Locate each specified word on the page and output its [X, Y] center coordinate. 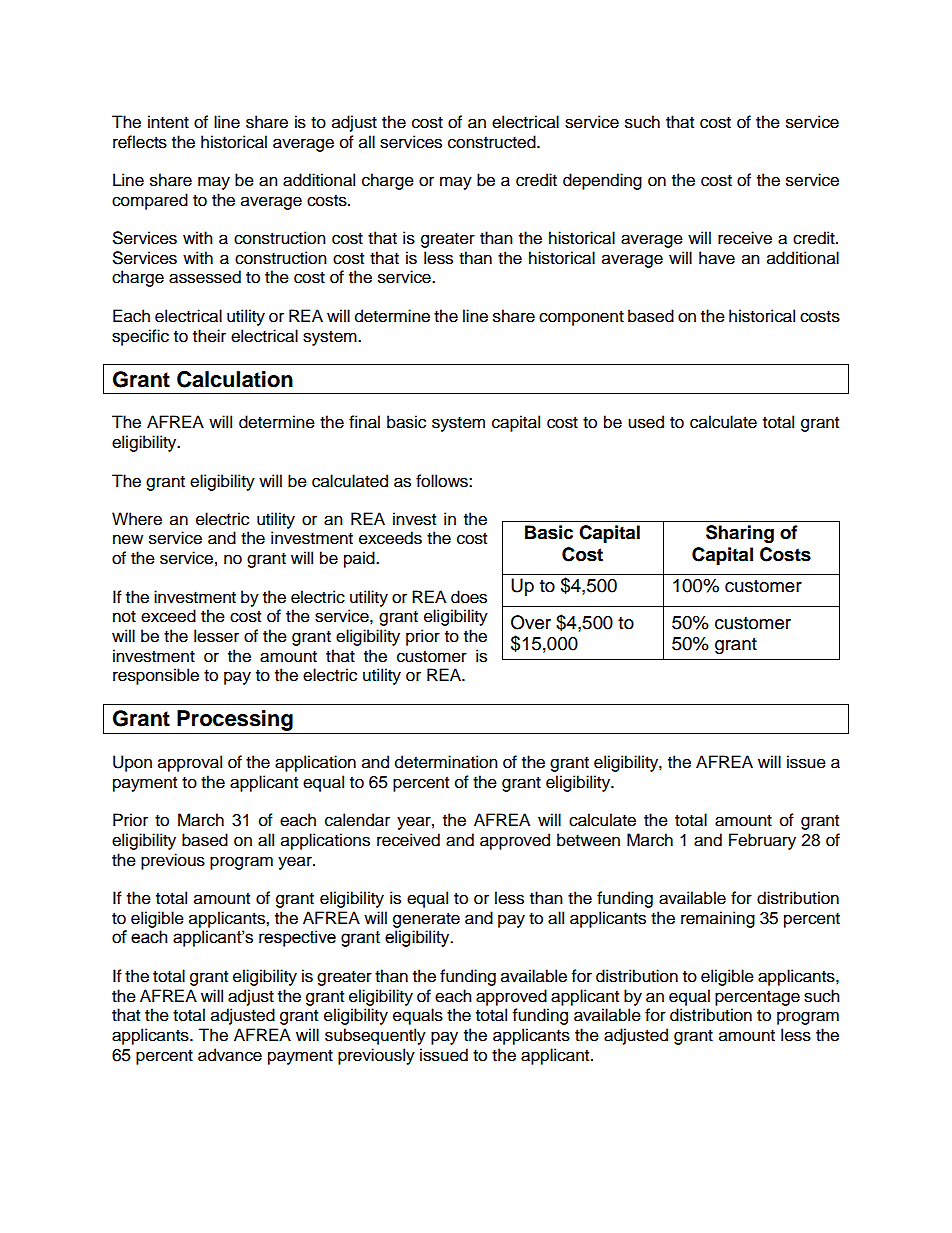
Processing [235, 722]
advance [230, 1055]
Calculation [235, 379]
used [646, 422]
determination [446, 762]
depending [602, 181]
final [364, 422]
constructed [493, 142]
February [762, 841]
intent [168, 122]
